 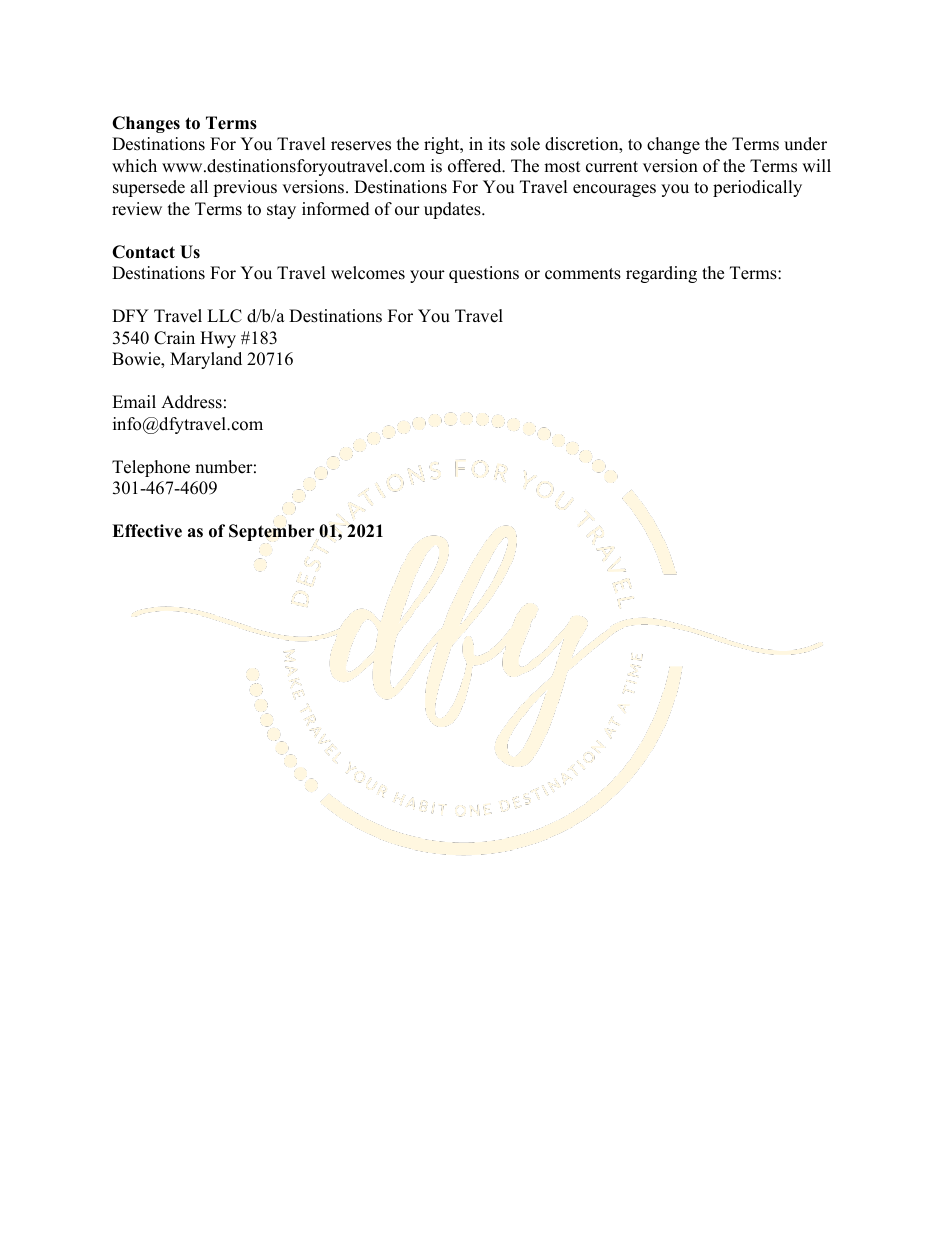 I want to click on under, so click(x=805, y=144).
